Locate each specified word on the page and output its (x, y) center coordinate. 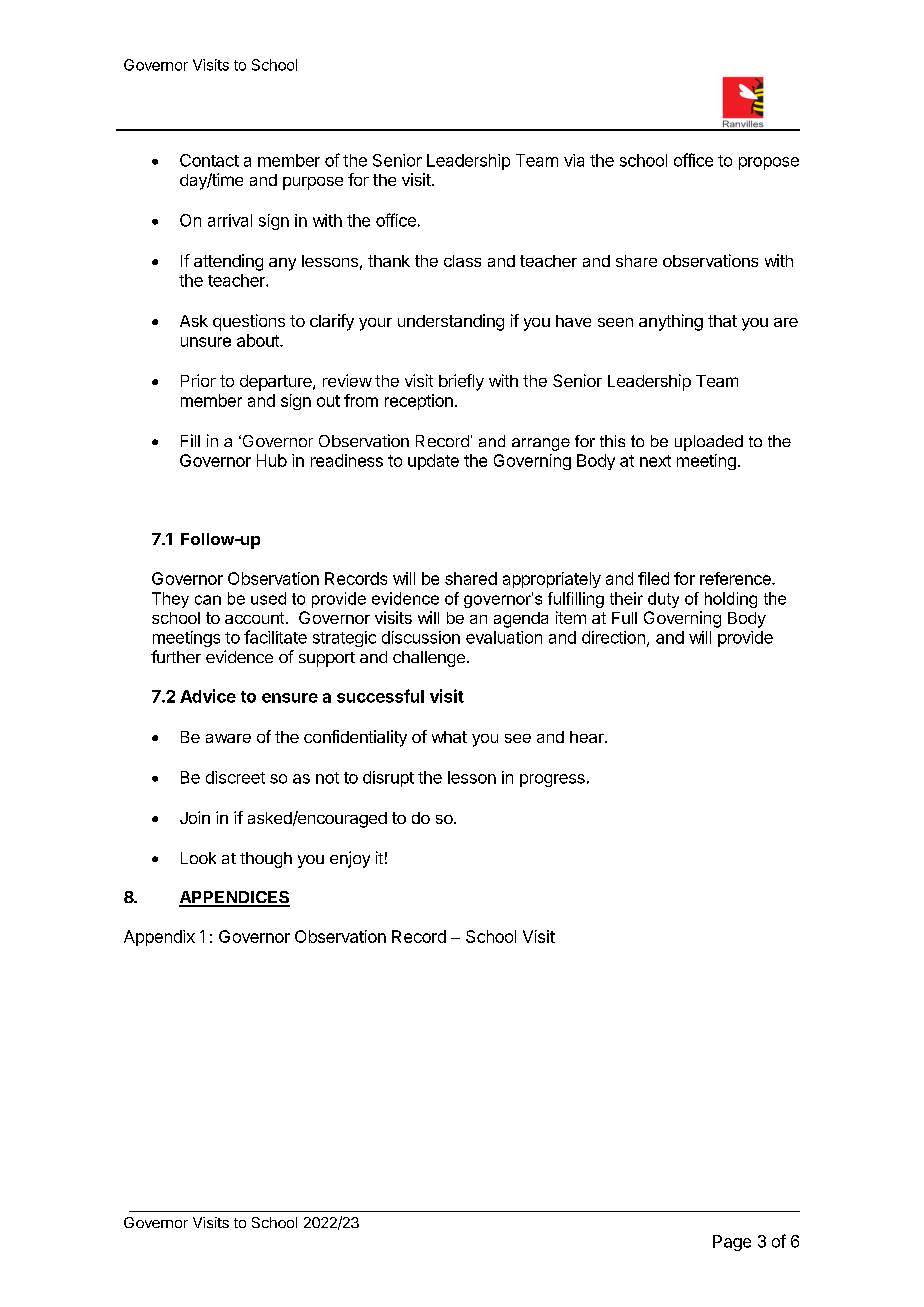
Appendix (159, 938)
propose (769, 163)
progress (552, 780)
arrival (230, 220)
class (462, 261)
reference (736, 578)
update (433, 462)
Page (732, 1243)
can (208, 600)
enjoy (350, 859)
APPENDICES (234, 898)
